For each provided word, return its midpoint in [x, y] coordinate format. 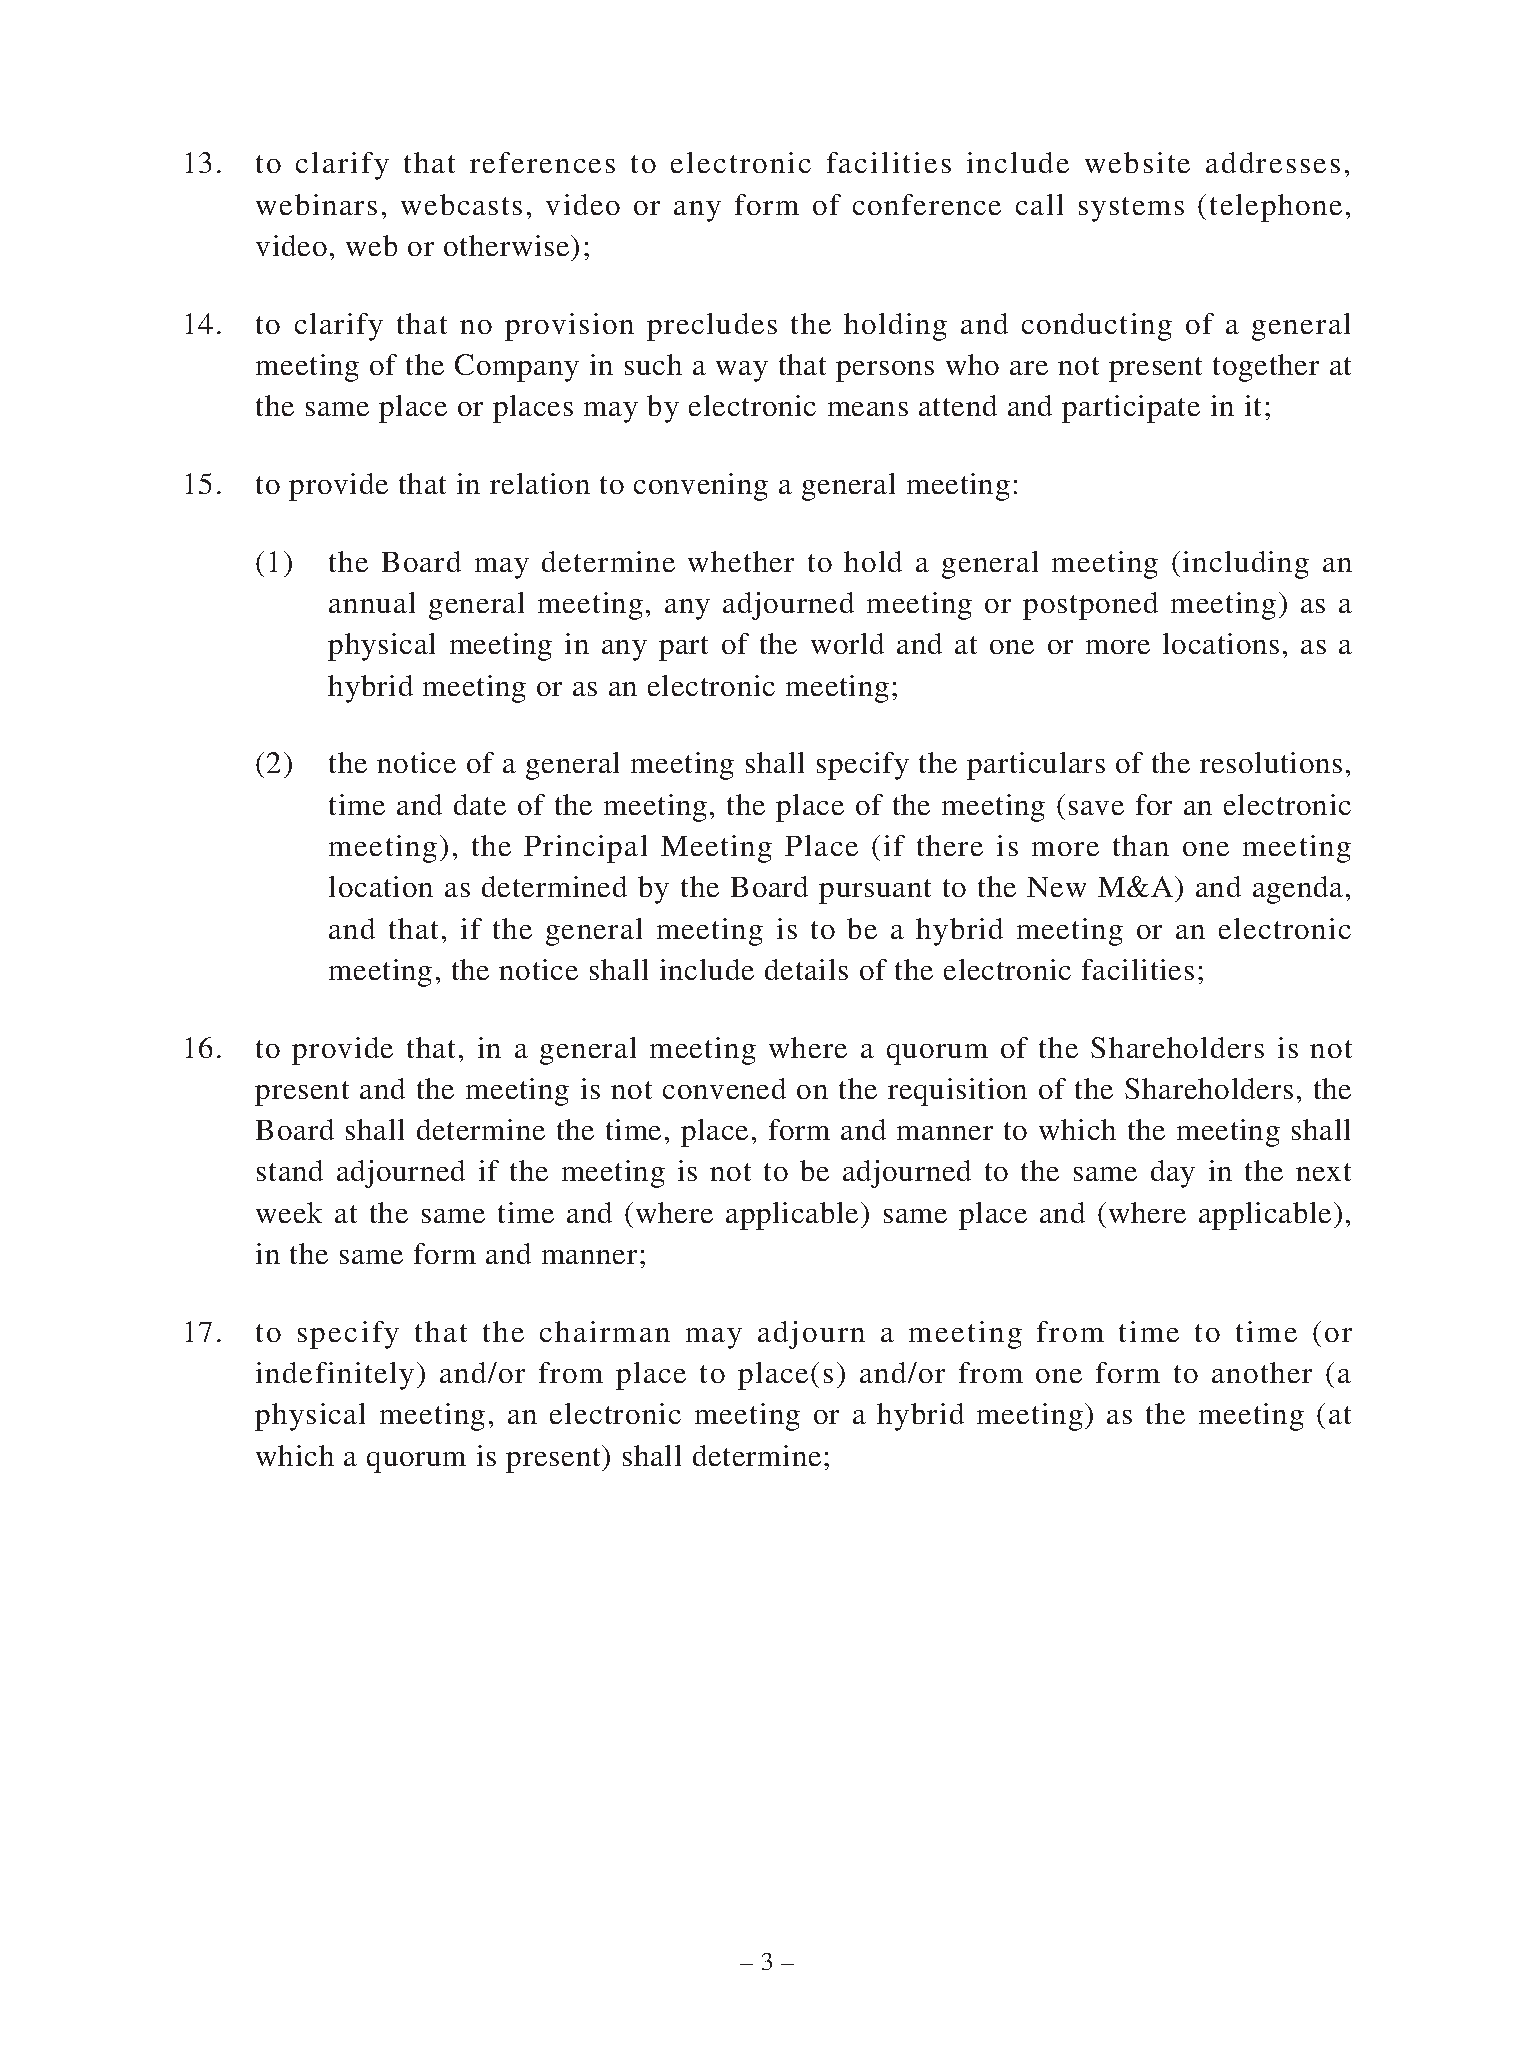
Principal [585, 849]
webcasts [461, 204]
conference [927, 204]
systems [1131, 209]
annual [372, 602]
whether [741, 561]
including [1246, 565]
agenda [1298, 890]
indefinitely [335, 1376]
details [806, 969]
